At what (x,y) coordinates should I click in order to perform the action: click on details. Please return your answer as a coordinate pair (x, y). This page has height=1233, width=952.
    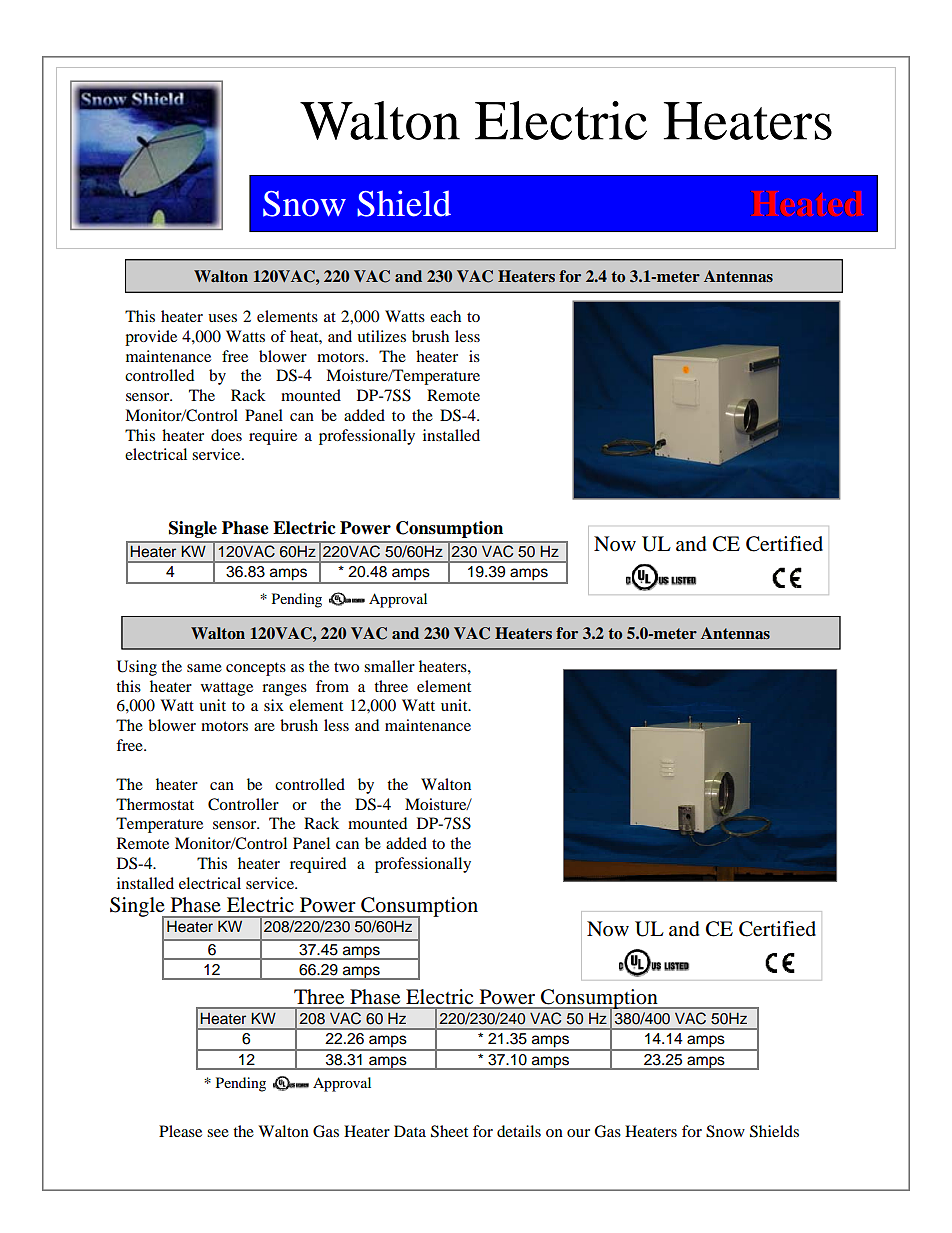
    Looking at the image, I should click on (519, 1131).
